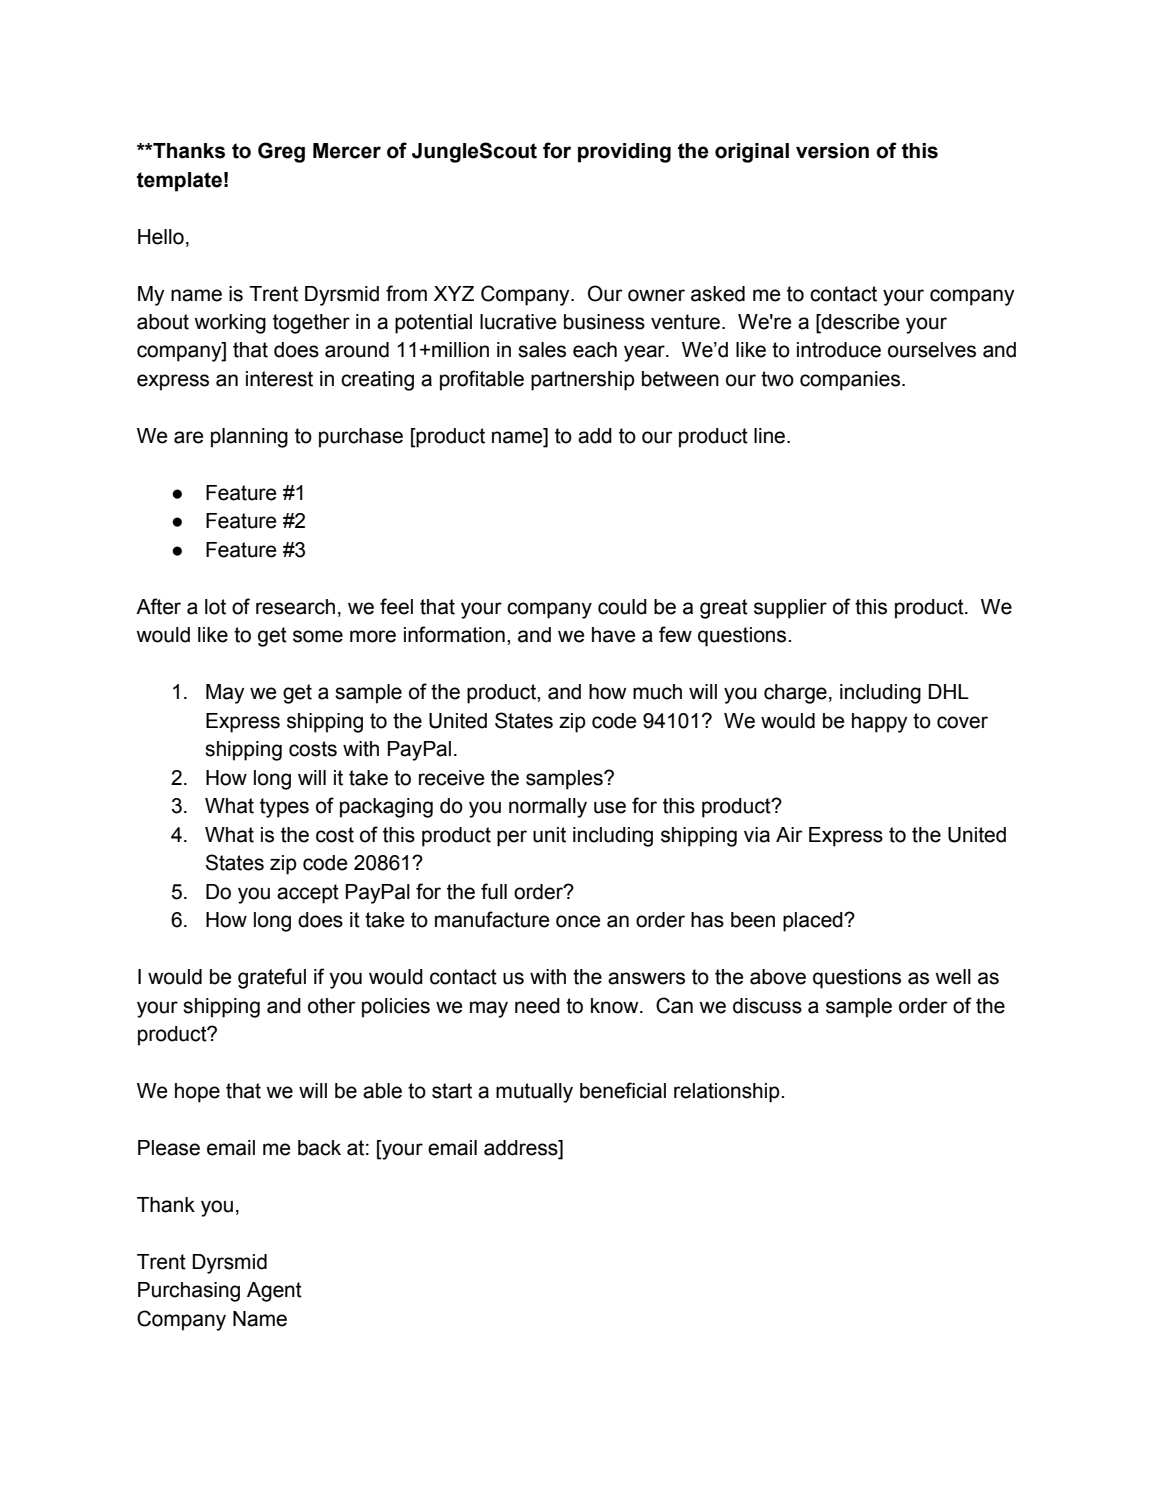 Image resolution: width=1163 pixels, height=1504 pixels. What do you see at coordinates (657, 692) in the screenshot?
I see `much` at bounding box center [657, 692].
